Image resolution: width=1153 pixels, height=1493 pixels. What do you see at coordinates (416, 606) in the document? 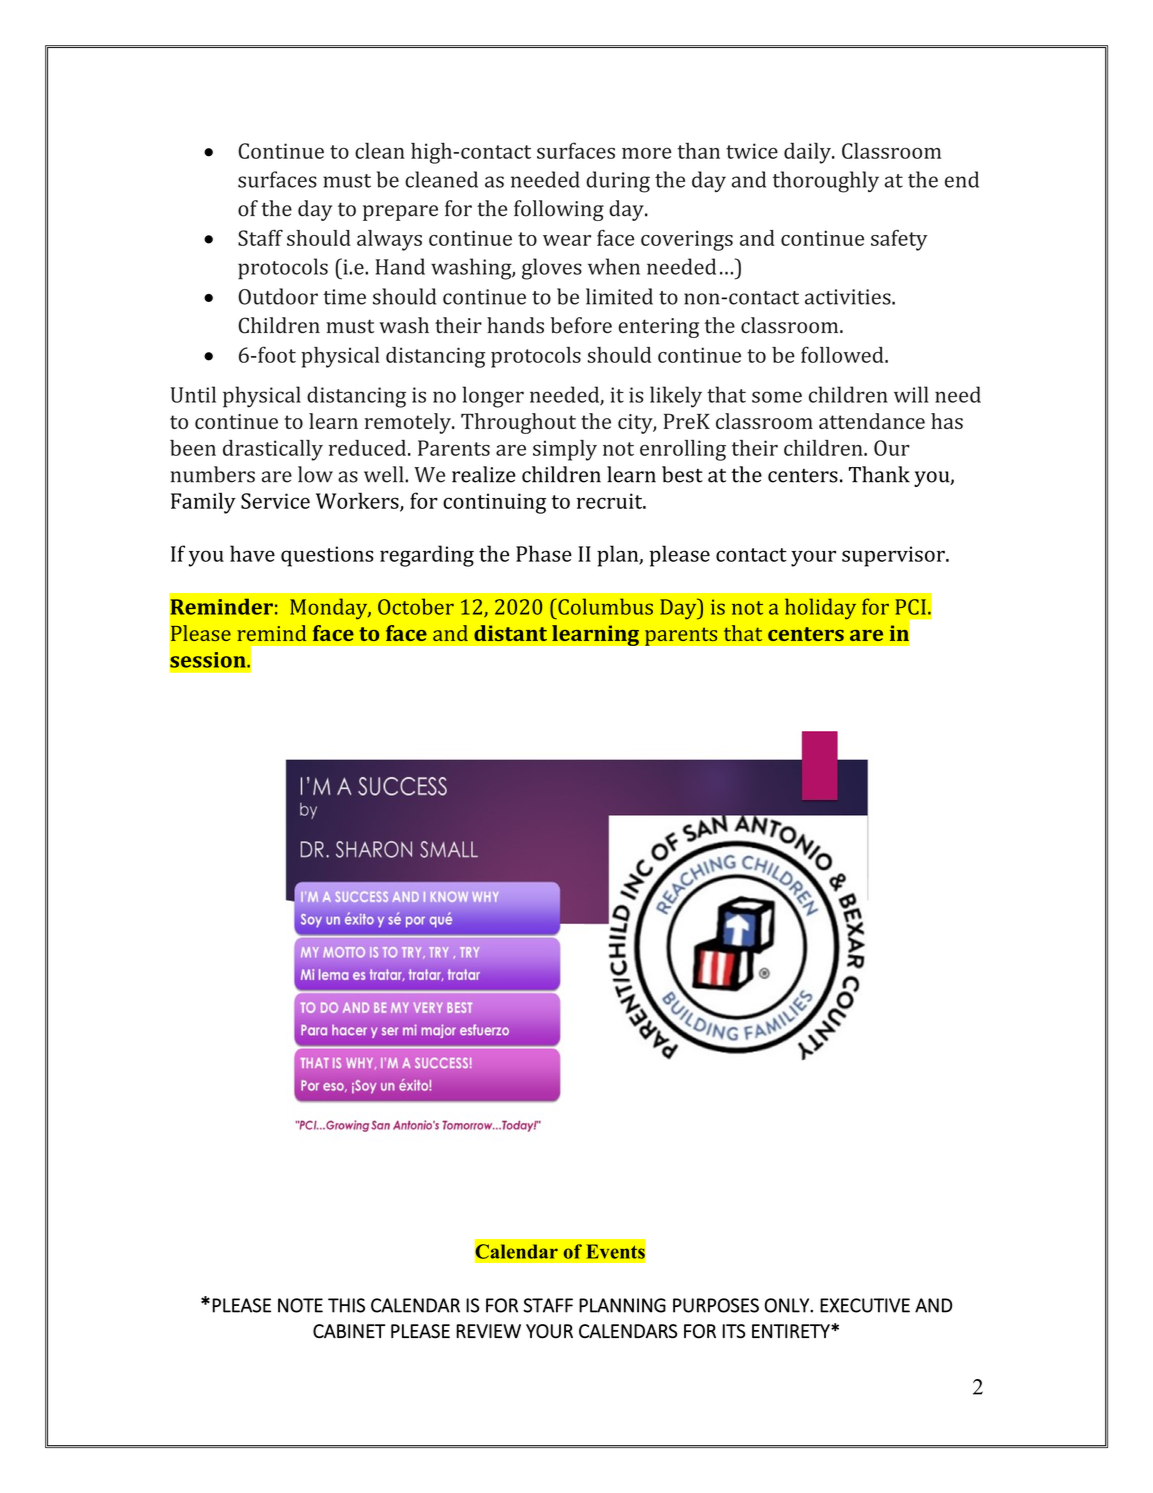
I see `October` at bounding box center [416, 606].
